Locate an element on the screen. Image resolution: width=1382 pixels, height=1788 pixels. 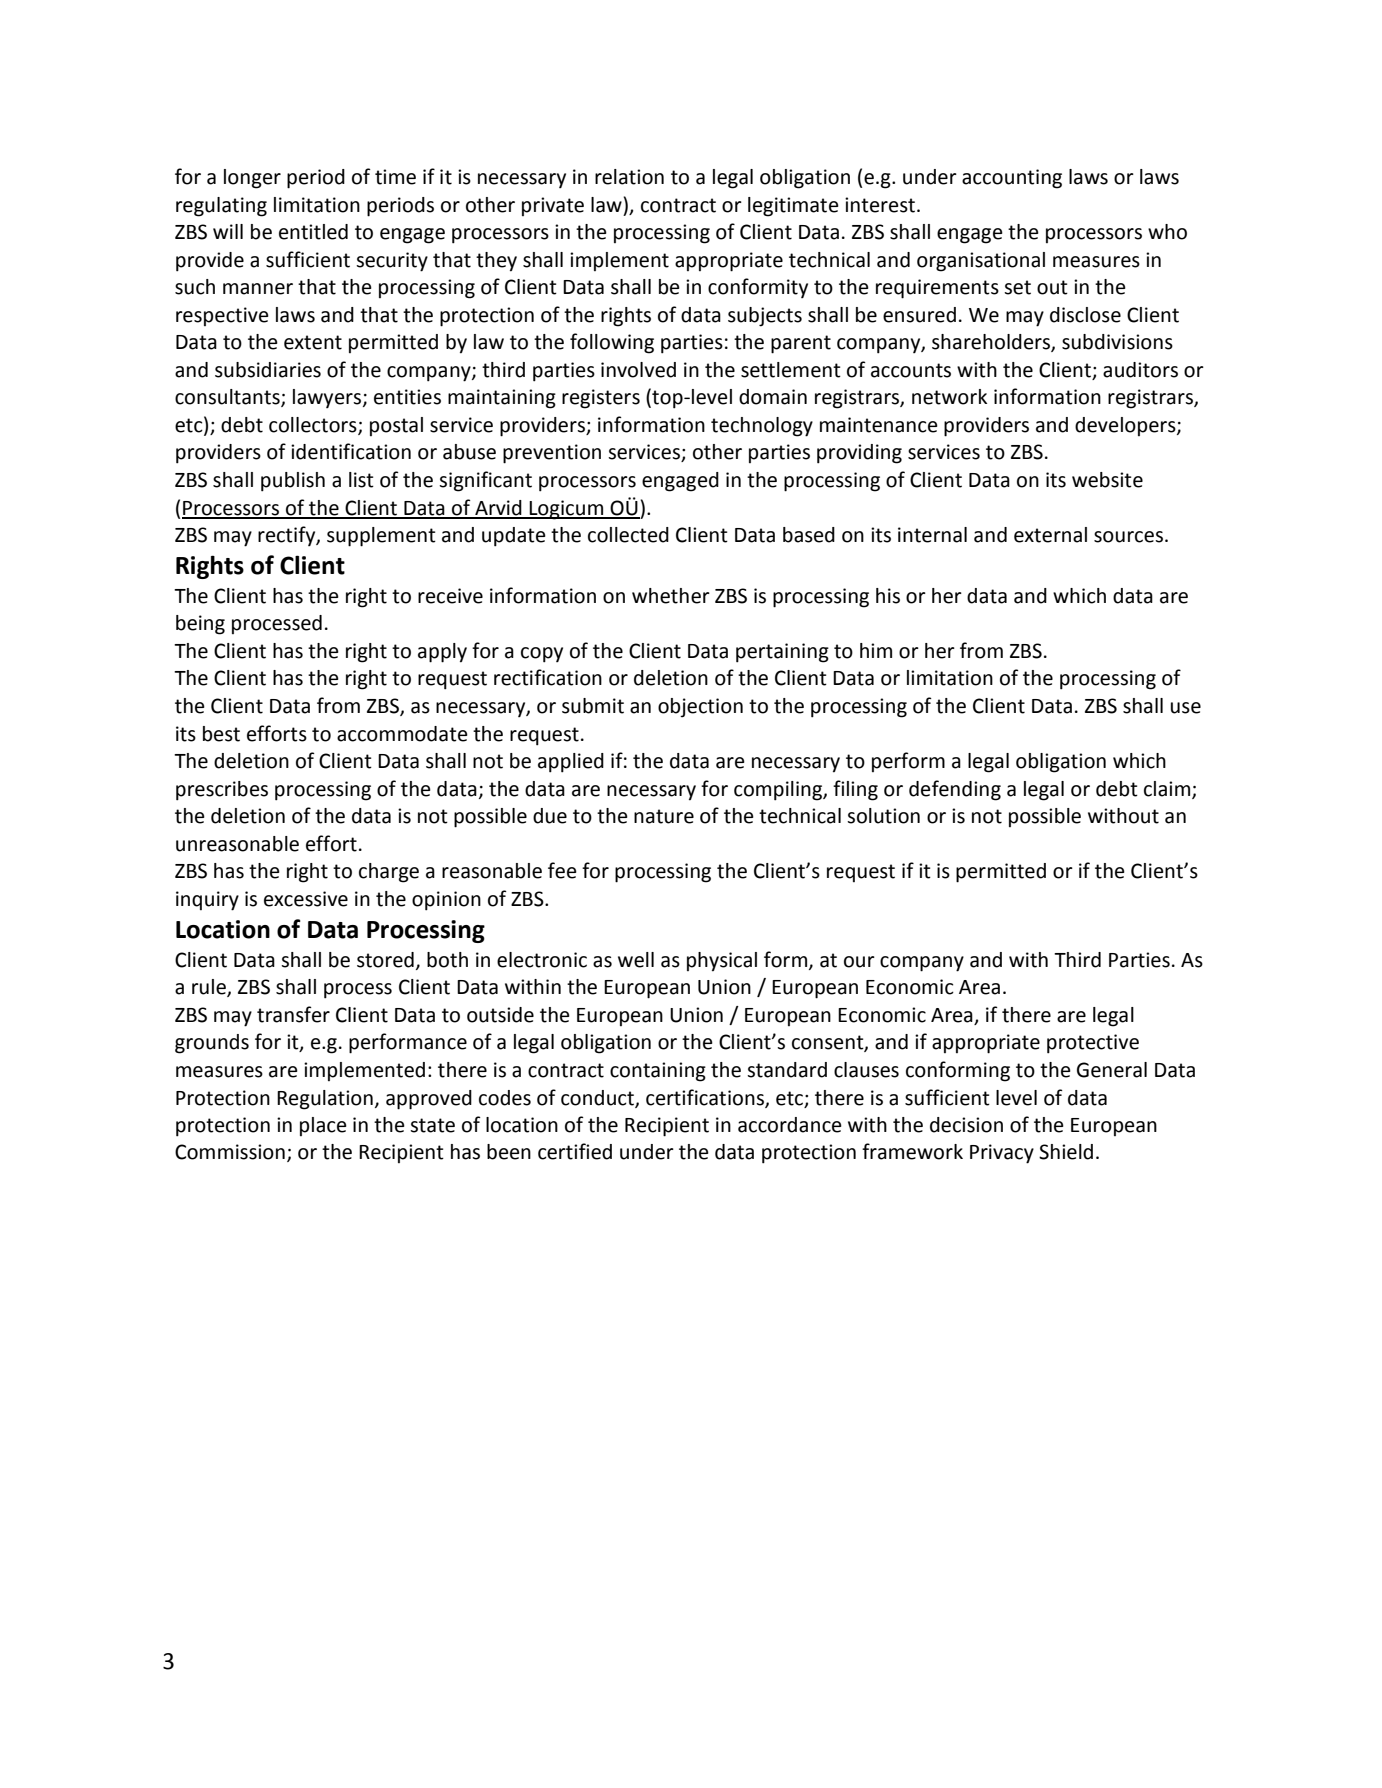
objection is located at coordinates (700, 708).
